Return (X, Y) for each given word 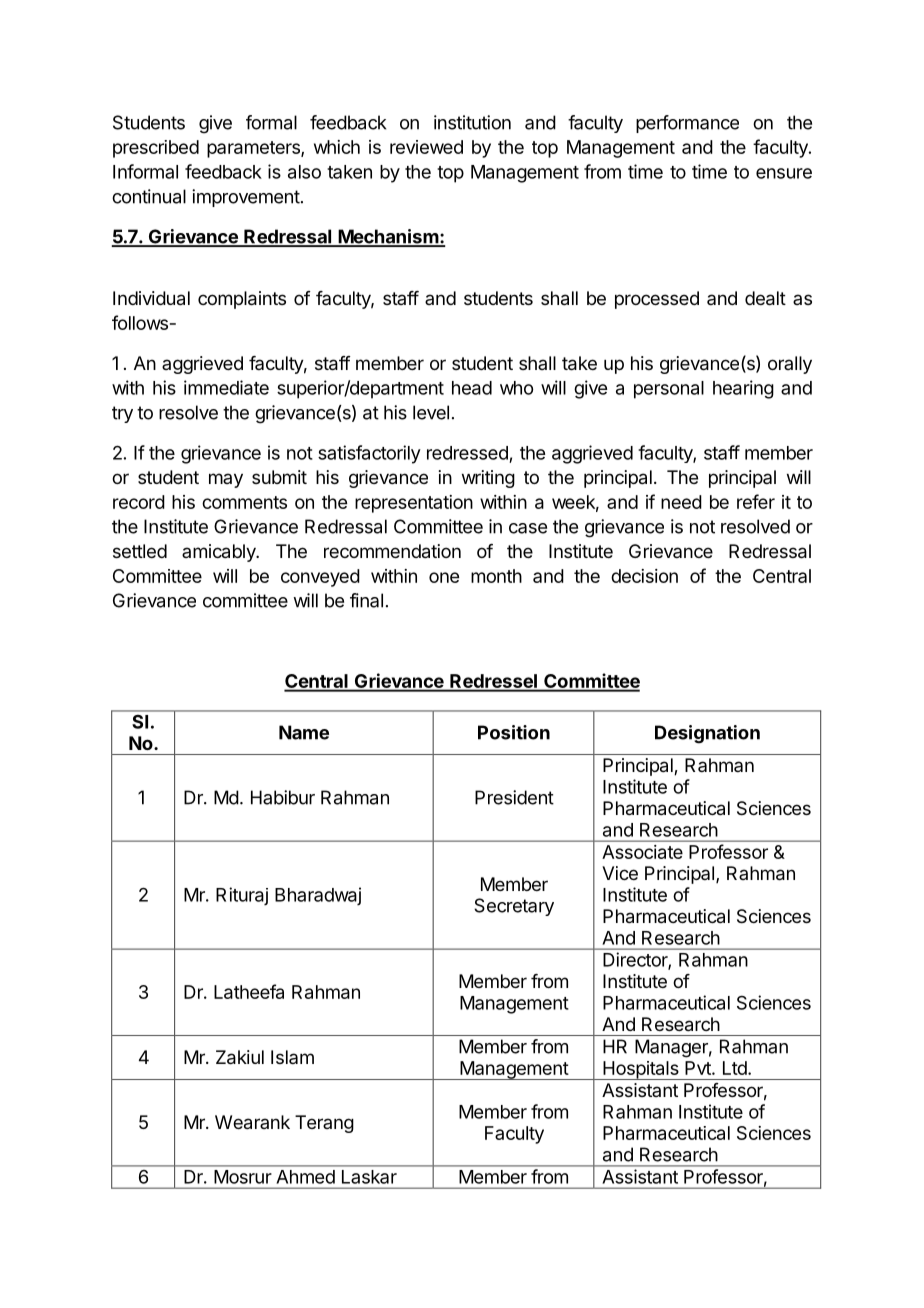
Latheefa (249, 991)
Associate (642, 852)
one (444, 577)
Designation (707, 734)
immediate (226, 387)
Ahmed (306, 1177)
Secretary (514, 907)
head (472, 388)
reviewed (426, 147)
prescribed (156, 149)
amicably (220, 553)
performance (687, 124)
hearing (743, 389)
